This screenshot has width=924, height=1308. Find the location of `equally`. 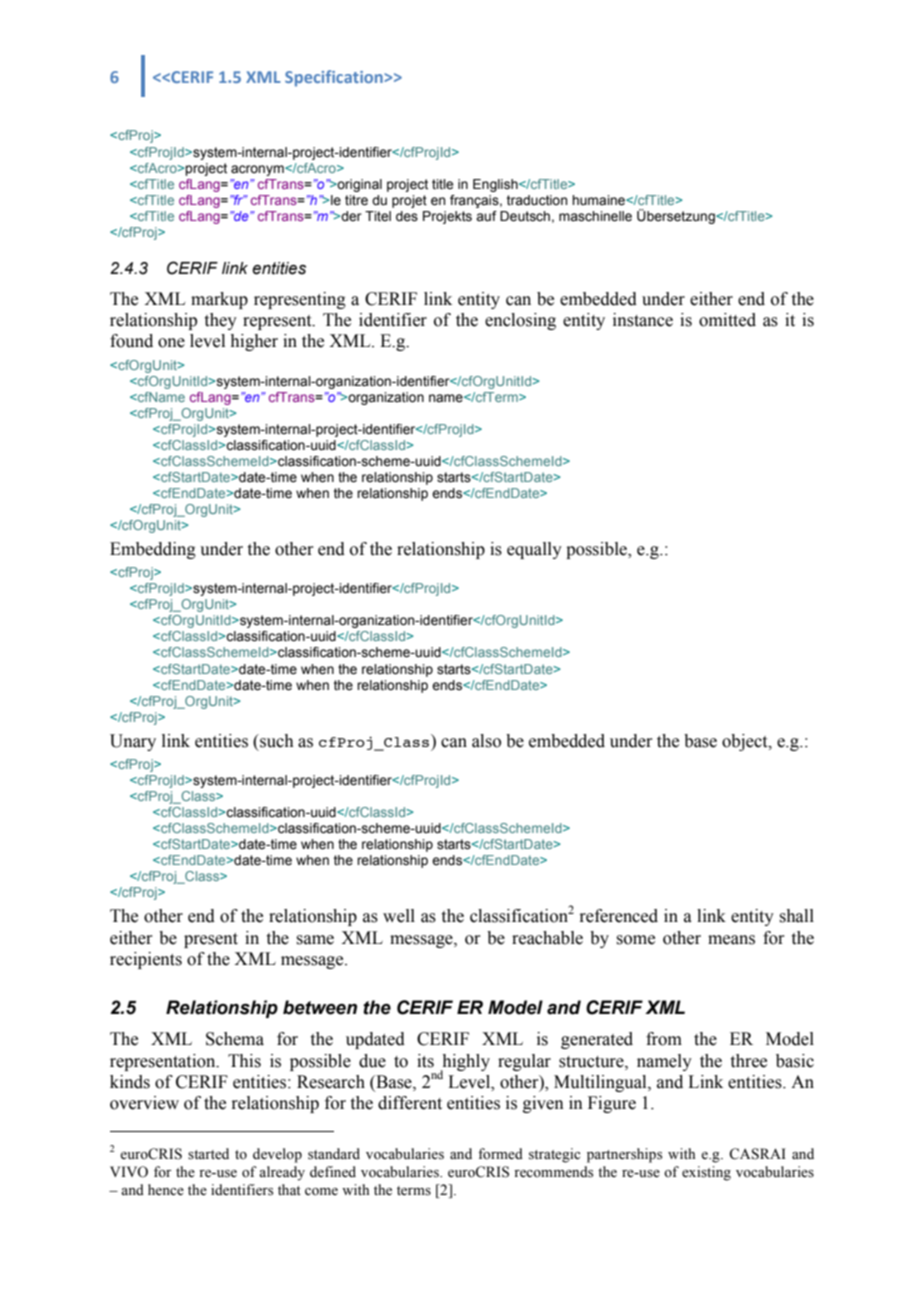

equally is located at coordinates (534, 550).
